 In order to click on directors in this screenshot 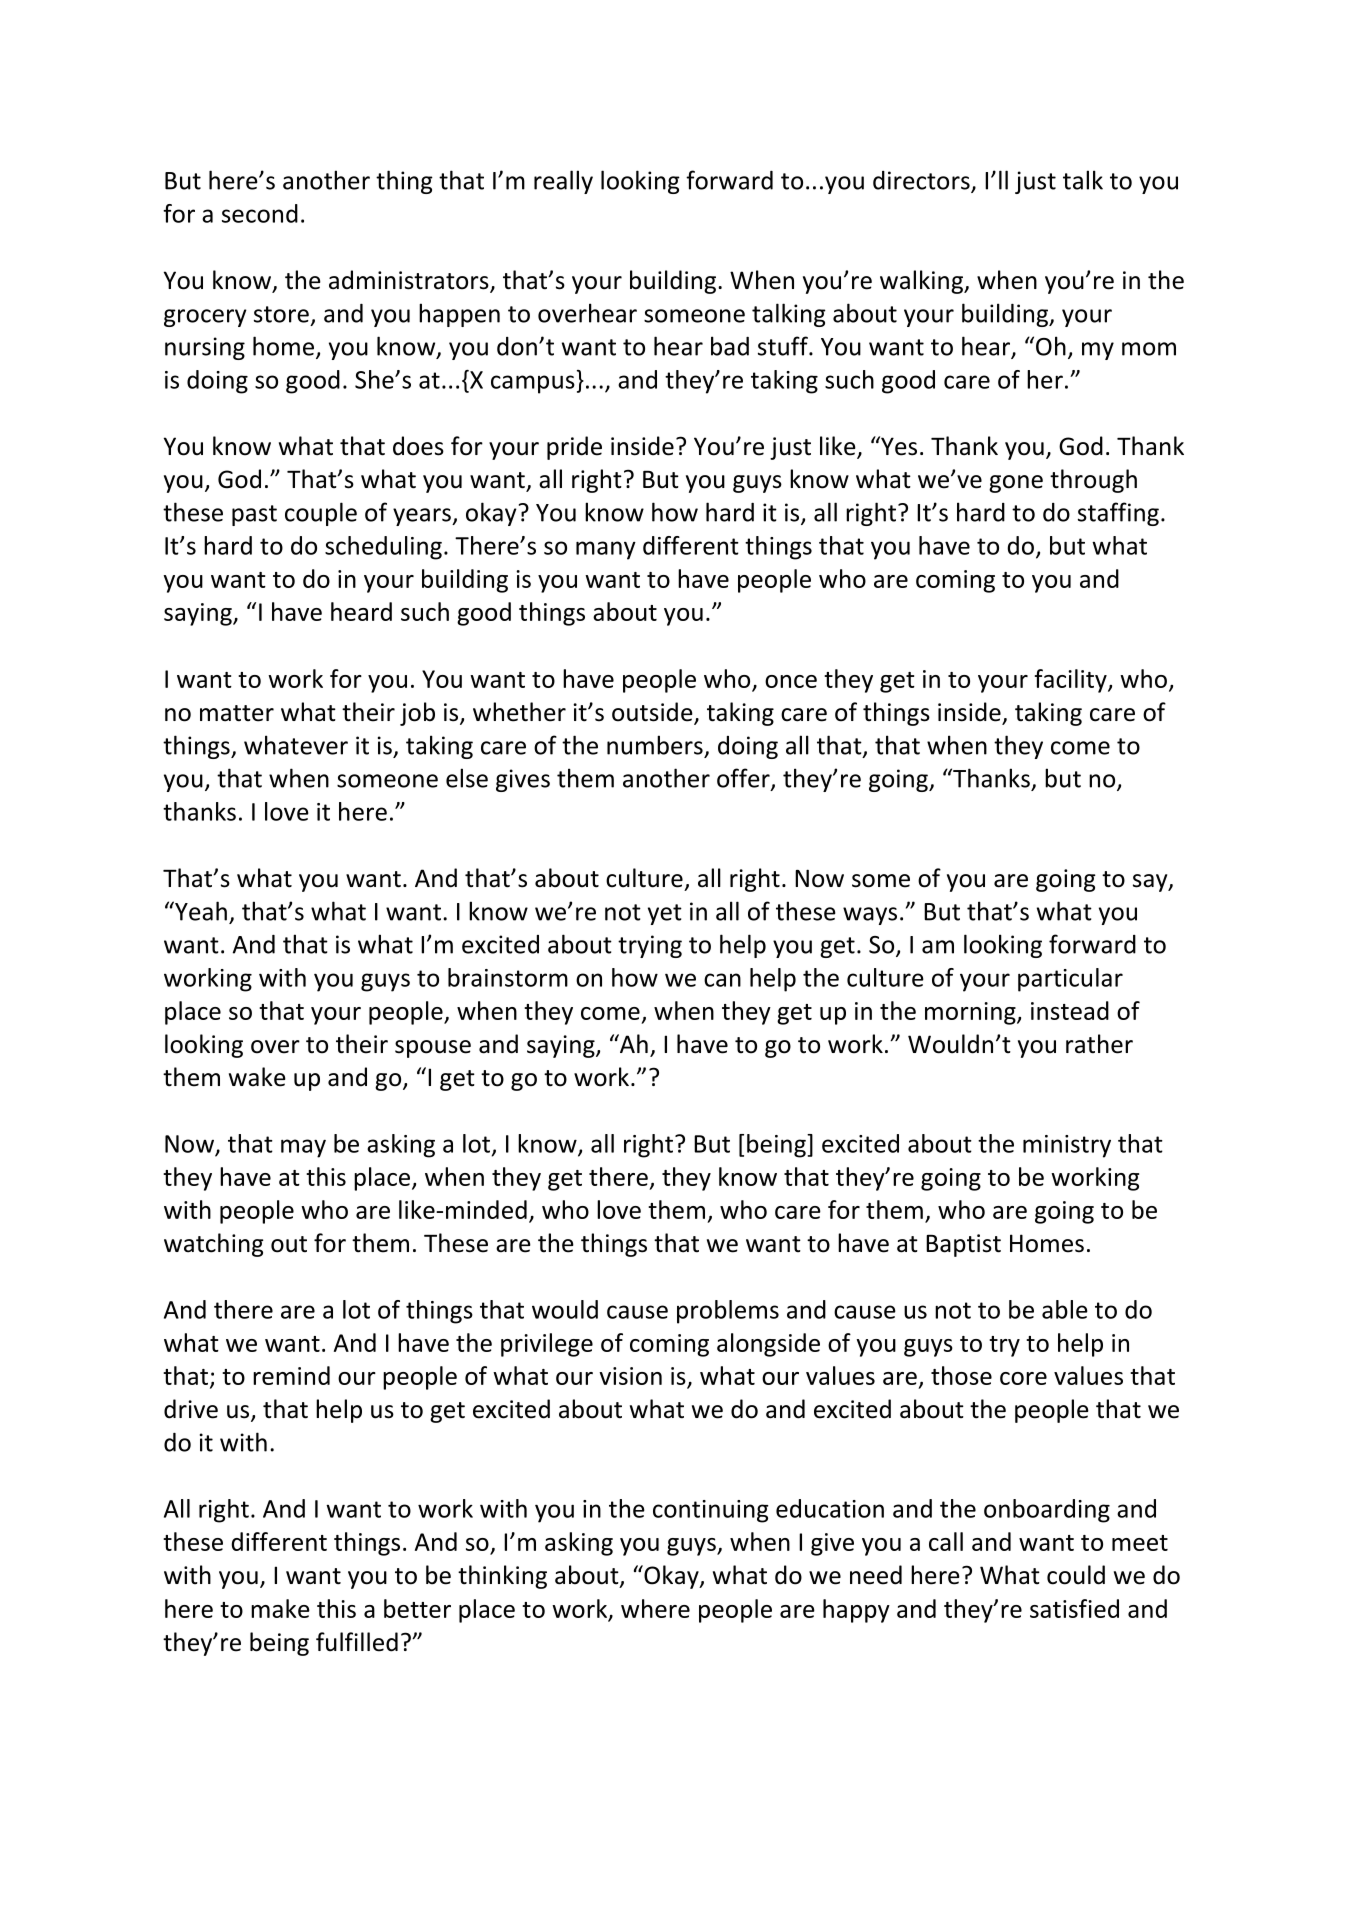, I will do `click(922, 181)`.
